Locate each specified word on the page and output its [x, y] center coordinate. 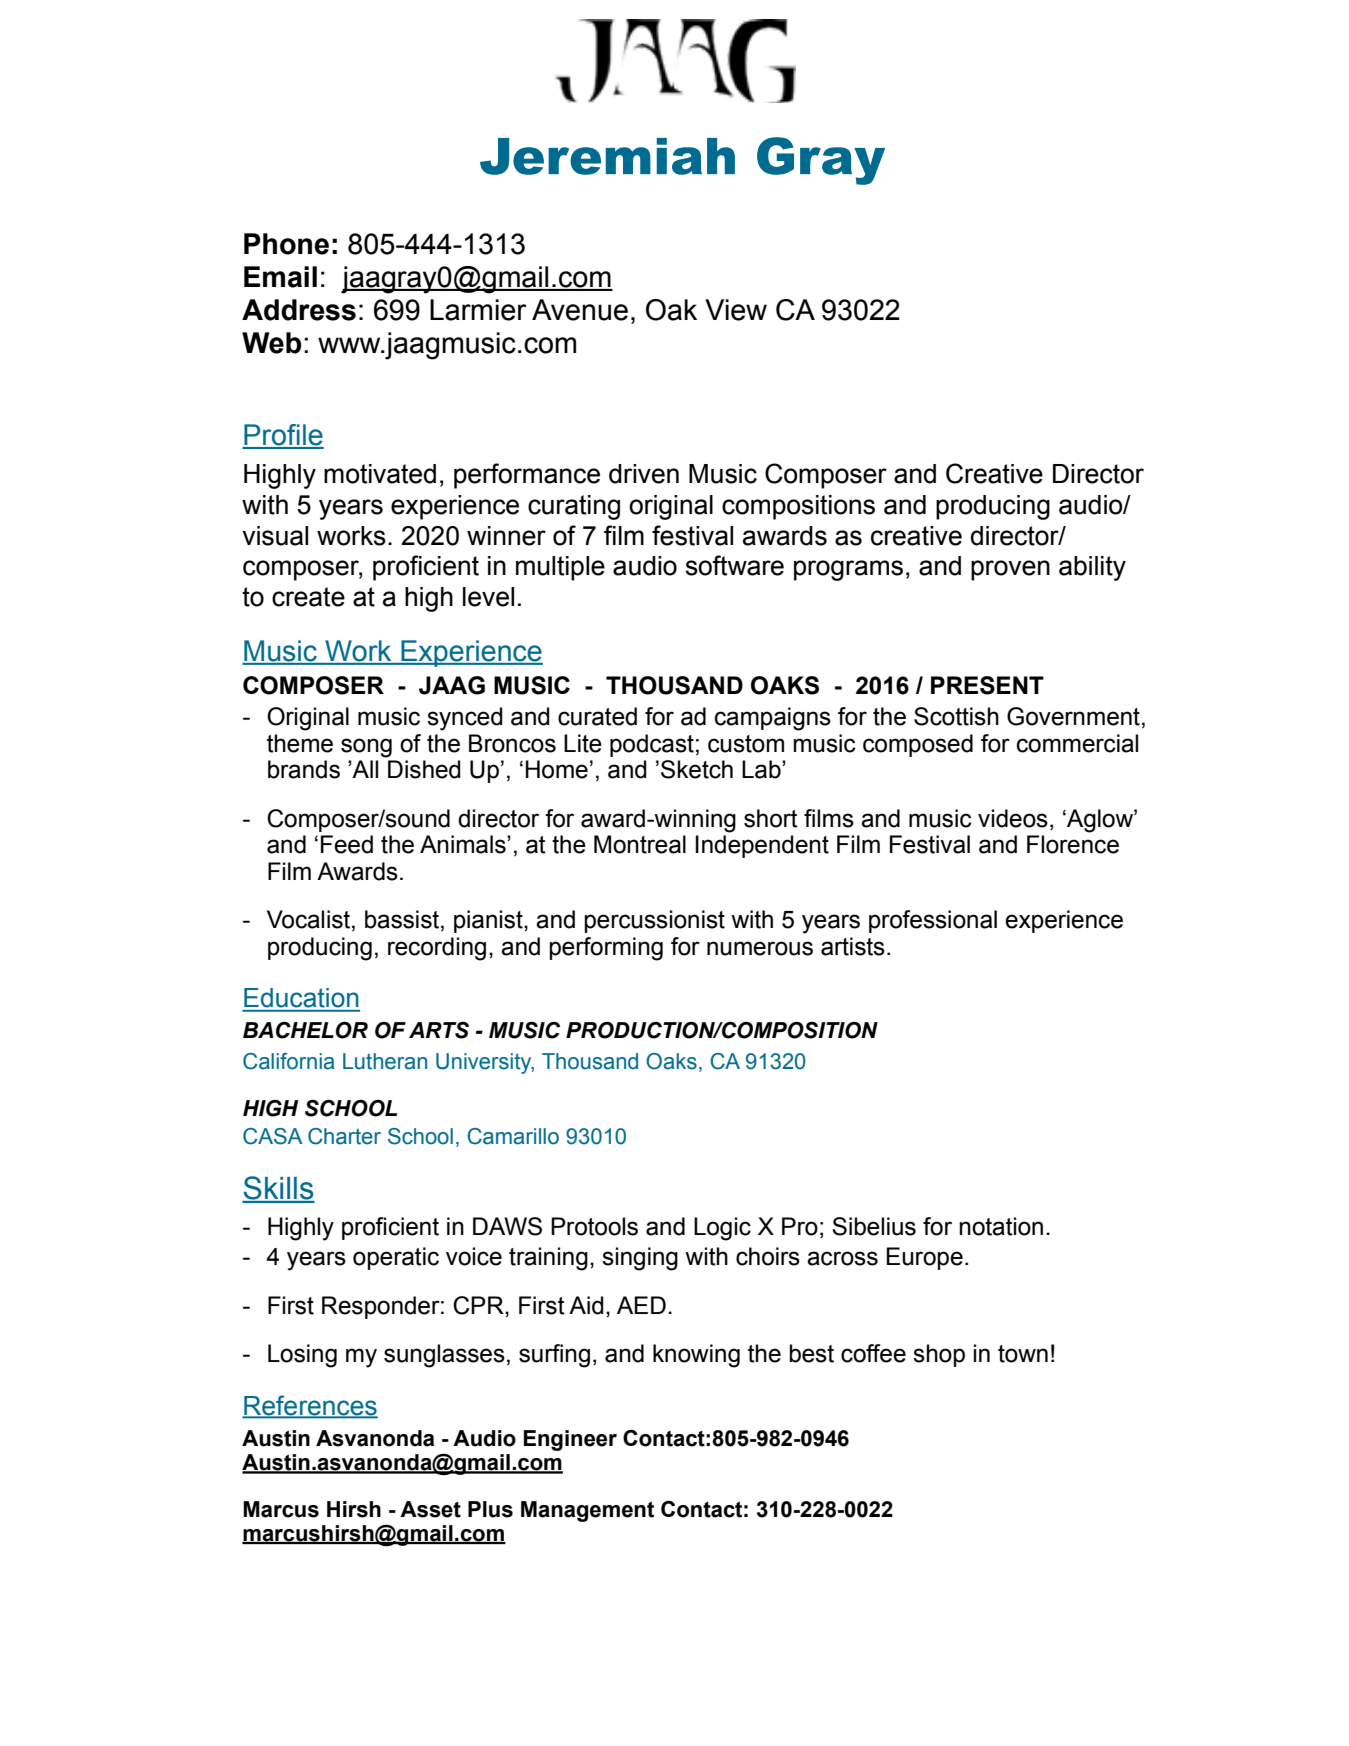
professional [933, 921]
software [735, 565]
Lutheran [385, 1061]
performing [606, 949]
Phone [286, 244]
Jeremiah [607, 156]
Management [587, 1511]
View [736, 310]
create [308, 597]
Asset [430, 1509]
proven [1010, 570]
